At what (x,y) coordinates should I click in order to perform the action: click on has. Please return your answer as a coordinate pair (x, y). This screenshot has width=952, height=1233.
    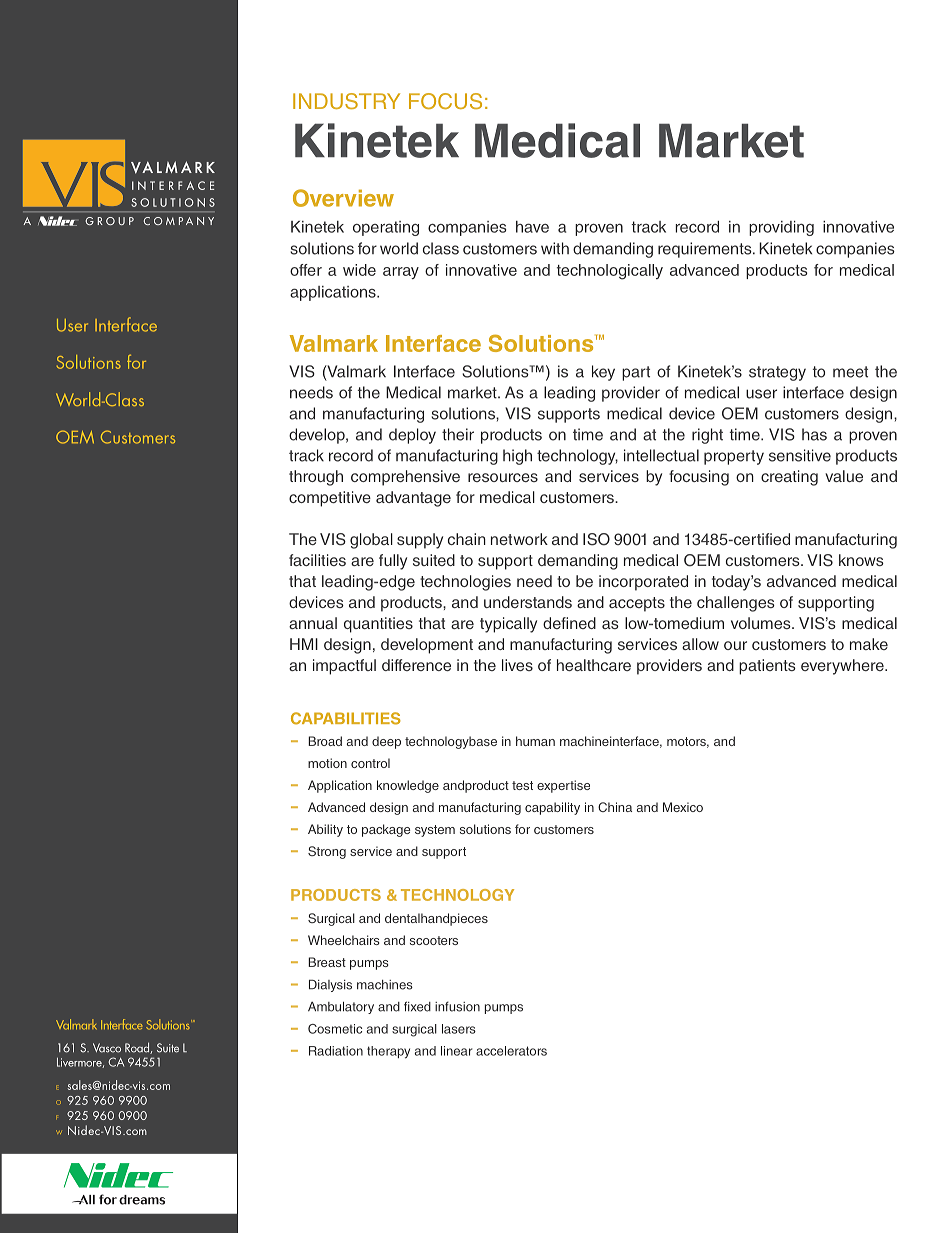
    Looking at the image, I should click on (814, 434).
